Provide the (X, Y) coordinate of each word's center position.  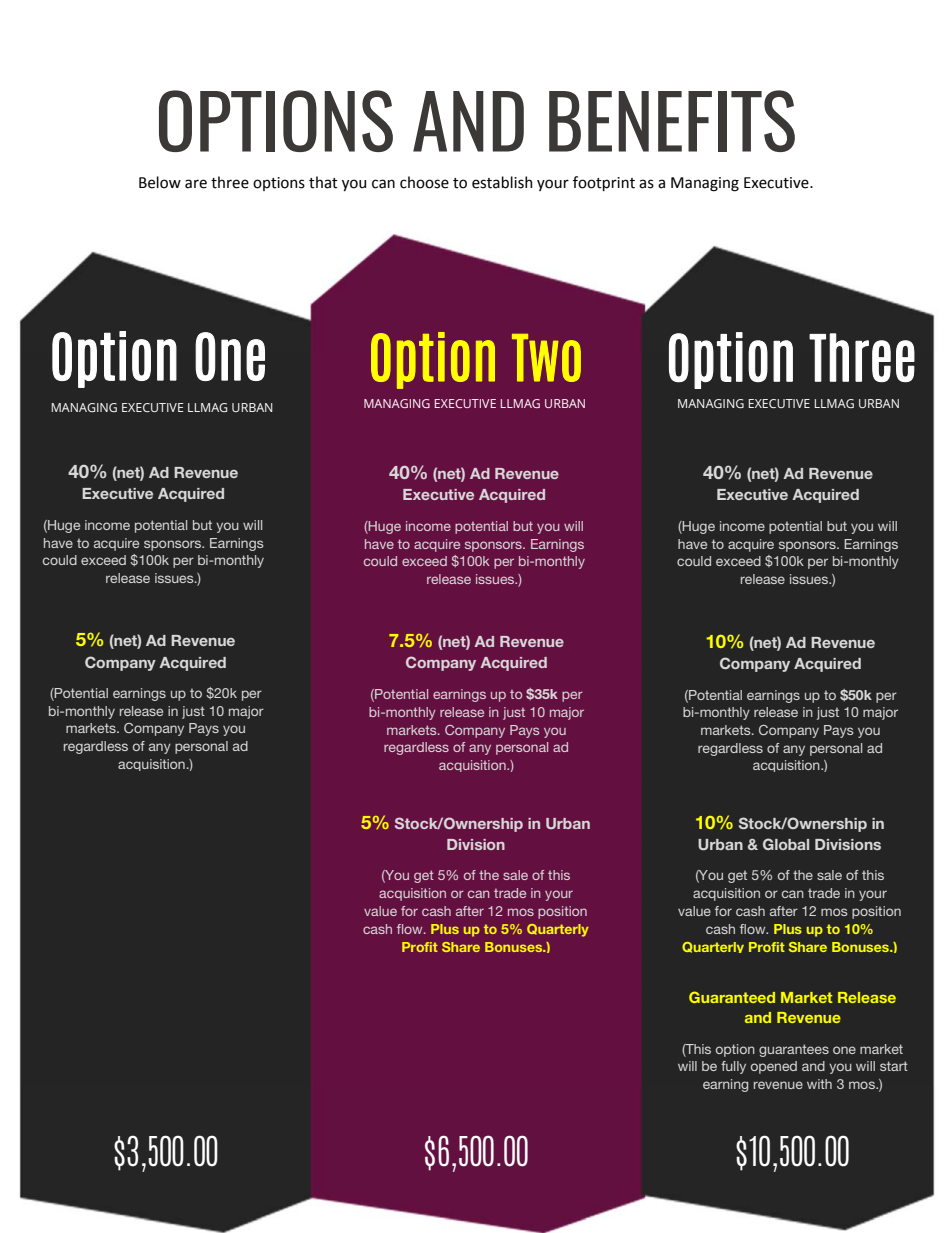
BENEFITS (672, 121)
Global (786, 844)
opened (774, 1067)
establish (502, 182)
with (819, 1084)
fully (733, 1067)
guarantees (794, 1050)
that (323, 182)
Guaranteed (732, 997)
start (894, 1066)
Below (160, 182)
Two (546, 358)
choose (424, 182)
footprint (604, 183)
